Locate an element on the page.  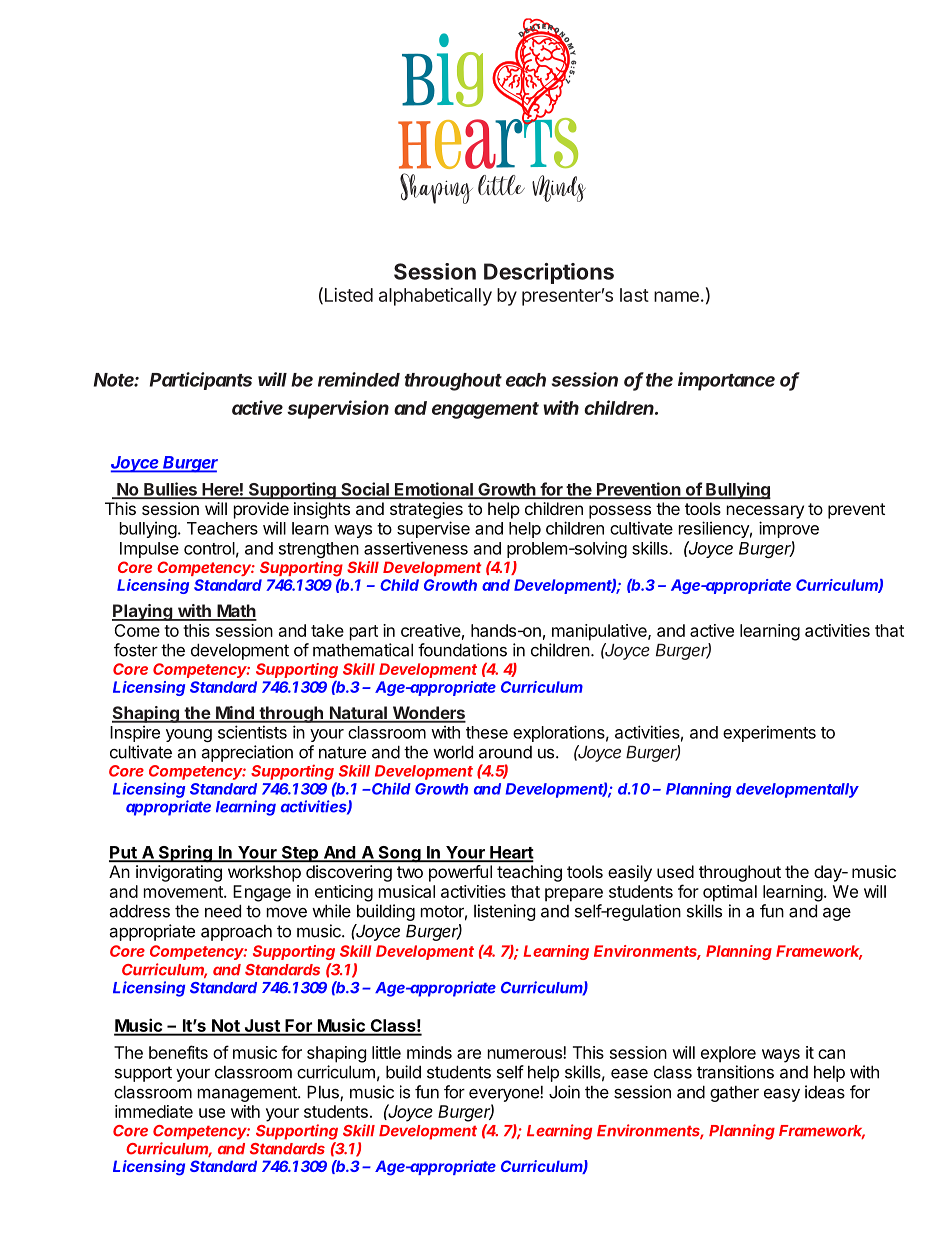
Heart is located at coordinates (511, 853).
